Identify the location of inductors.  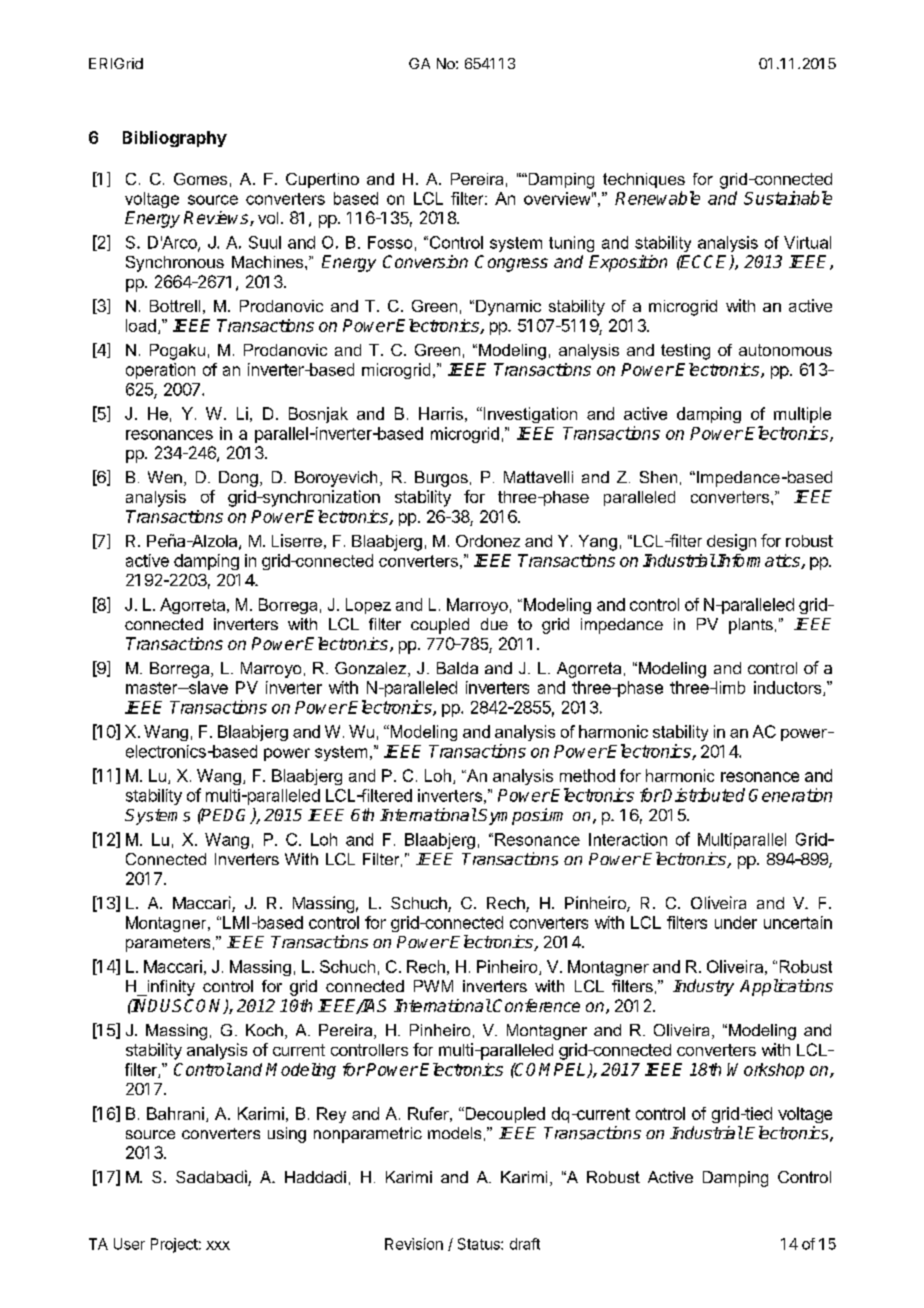
(789, 688).
